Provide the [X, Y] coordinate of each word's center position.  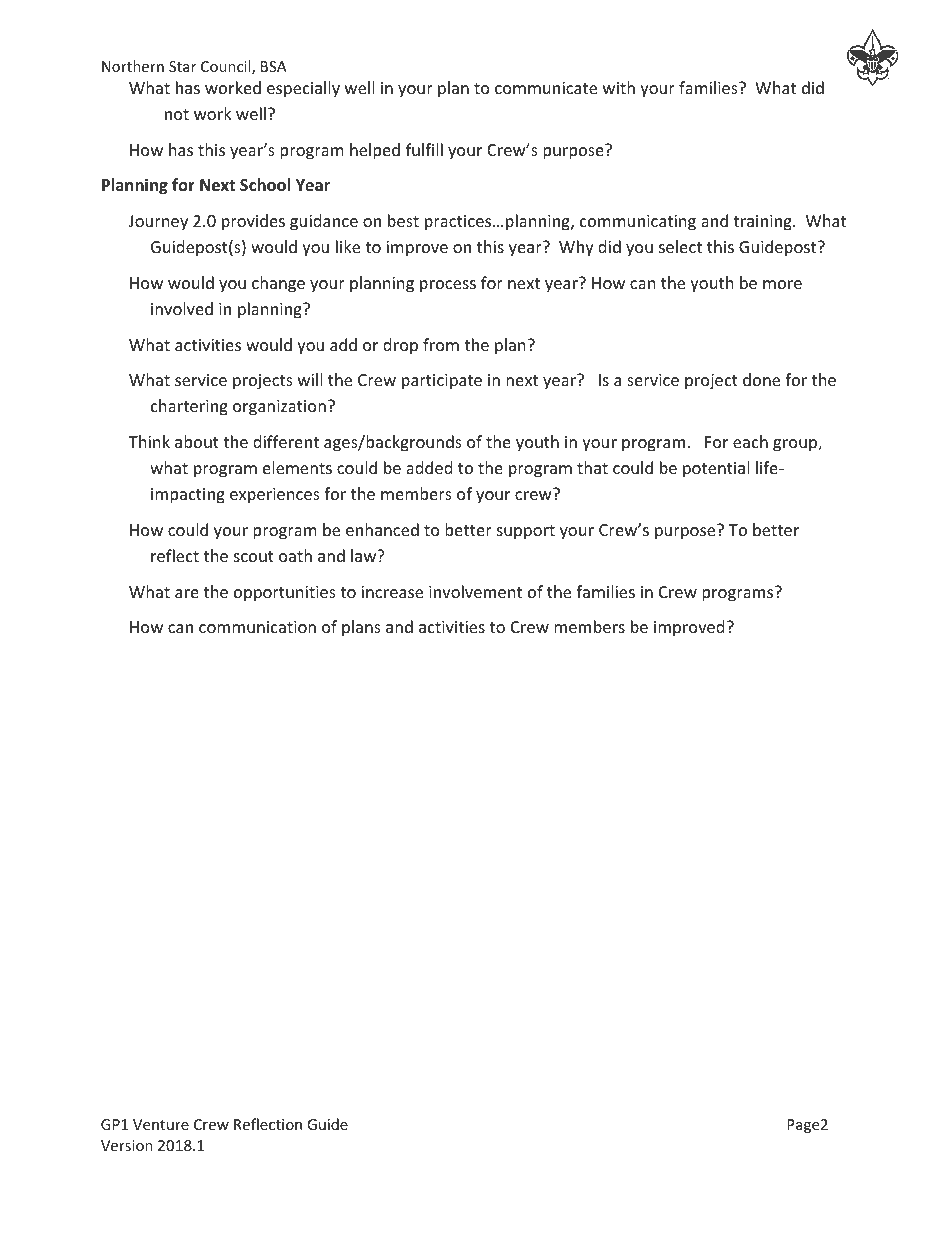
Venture [161, 1124]
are [187, 593]
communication [257, 627]
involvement [475, 591]
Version [127, 1145]
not [177, 114]
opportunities [285, 594]
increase [392, 592]
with [619, 87]
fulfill [424, 149]
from [441, 344]
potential [716, 469]
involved [182, 308]
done [761, 379]
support [526, 532]
